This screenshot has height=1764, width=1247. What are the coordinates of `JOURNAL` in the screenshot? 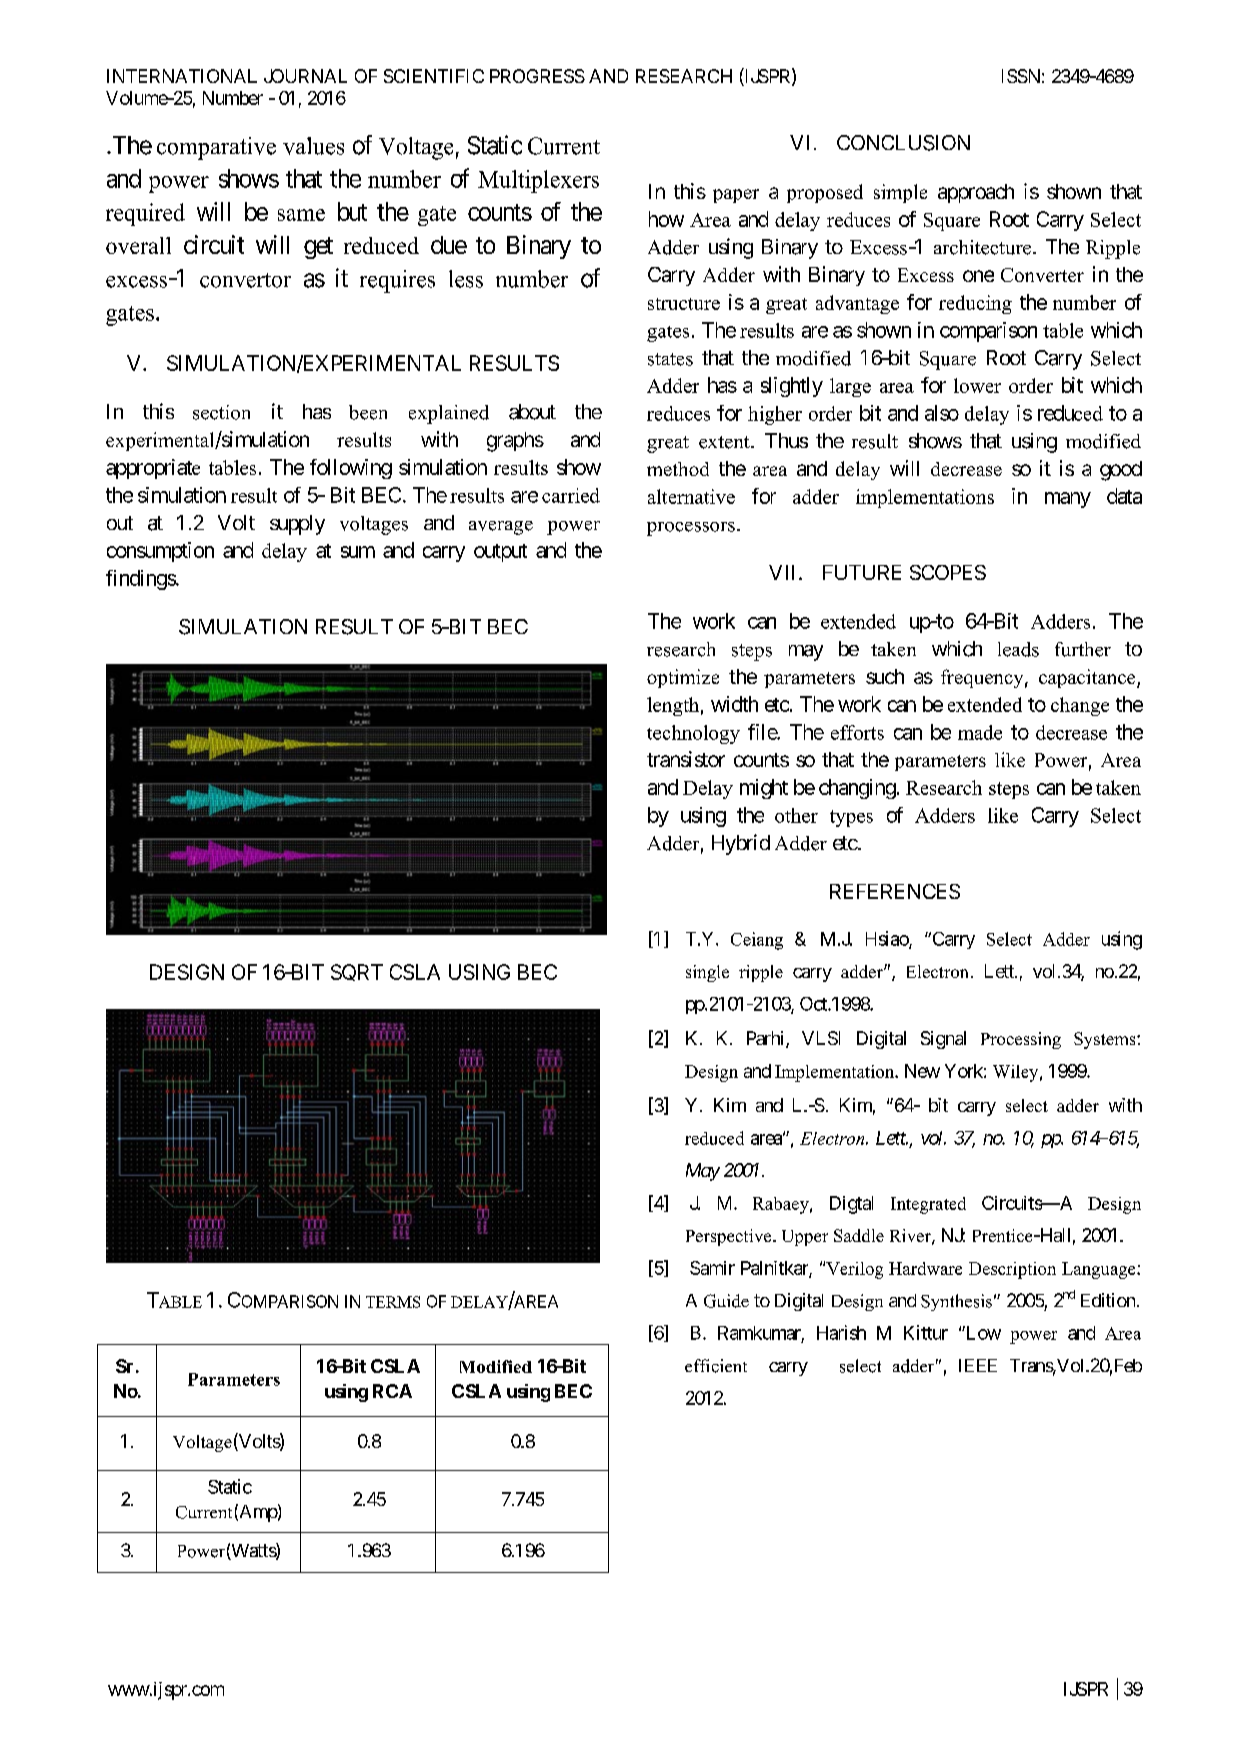 It's located at (305, 76).
